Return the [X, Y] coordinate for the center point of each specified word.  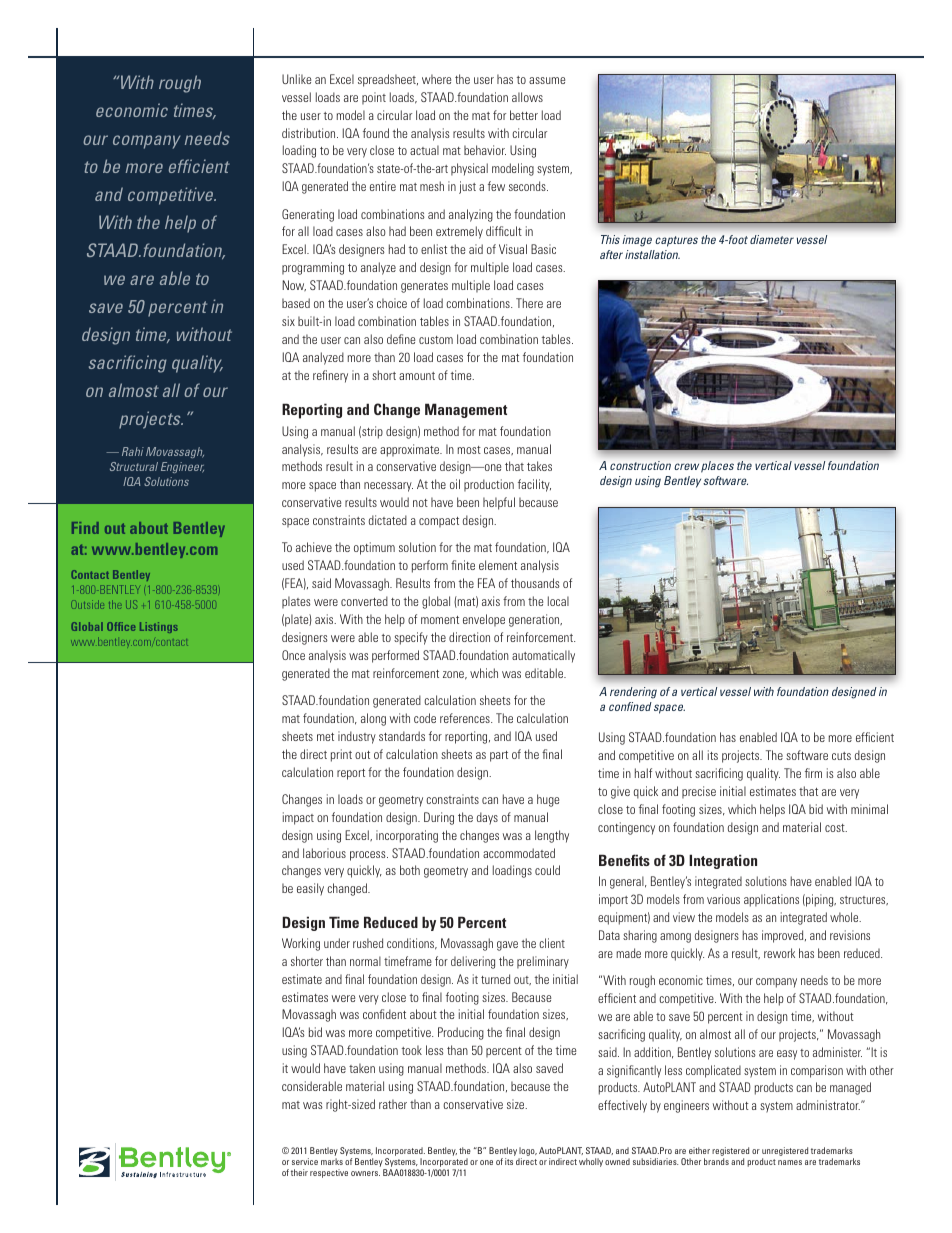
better [524, 115]
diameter [772, 239]
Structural [134, 466]
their [299, 1172]
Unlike [296, 79]
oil [455, 484]
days [487, 818]
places [717, 466]
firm [813, 773]
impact [298, 818]
